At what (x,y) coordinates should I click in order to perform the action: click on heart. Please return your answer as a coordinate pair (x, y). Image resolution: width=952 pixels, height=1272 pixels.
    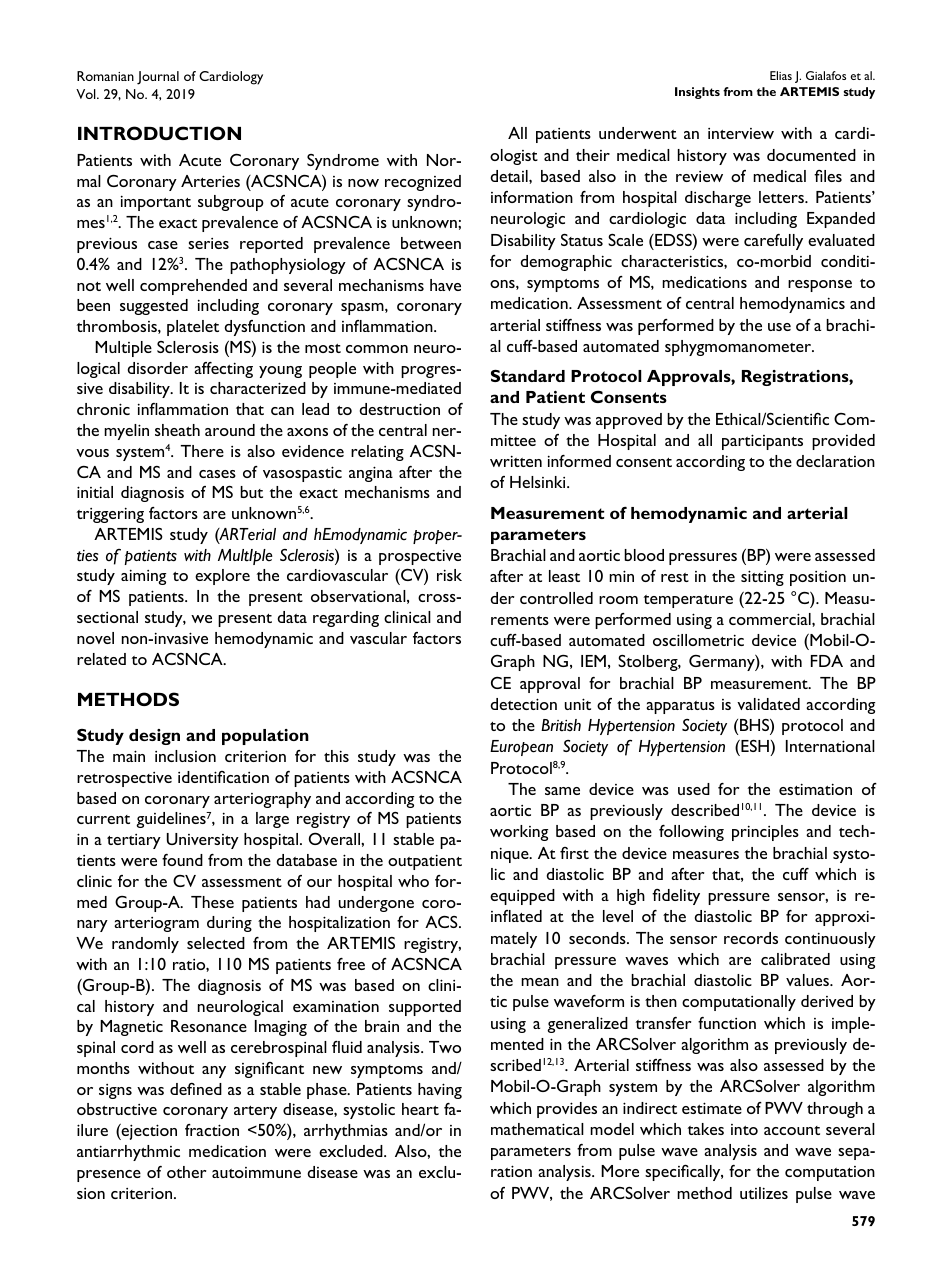
    Looking at the image, I should click on (420, 1109).
